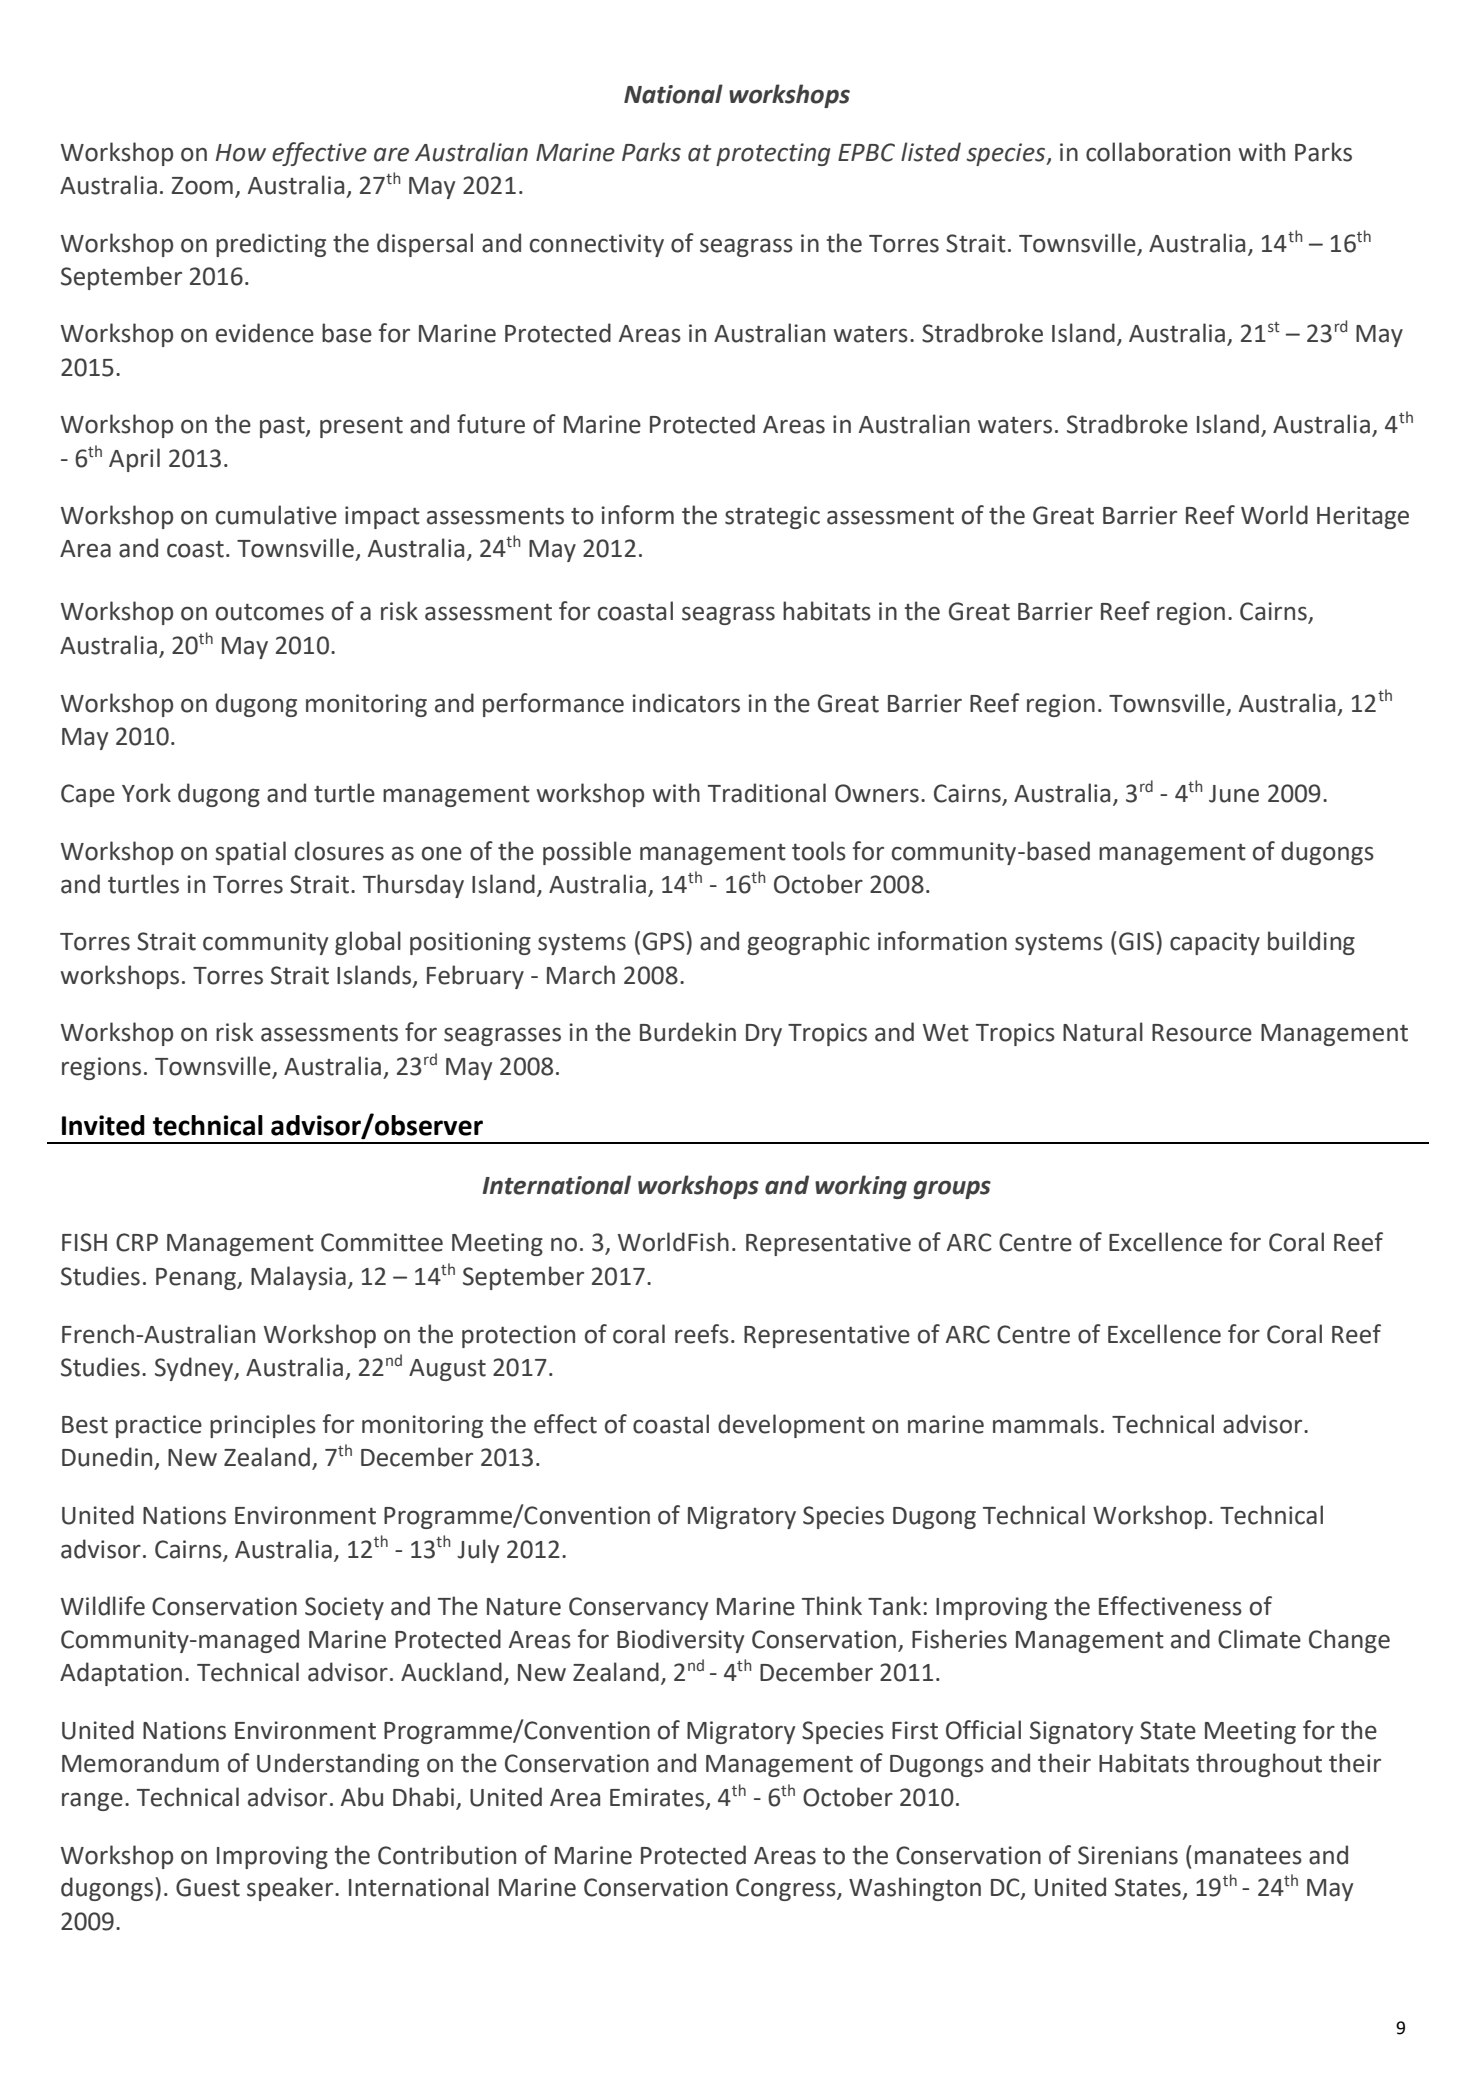 The width and height of the image is (1476, 2088). I want to click on Zoom, so click(202, 186).
